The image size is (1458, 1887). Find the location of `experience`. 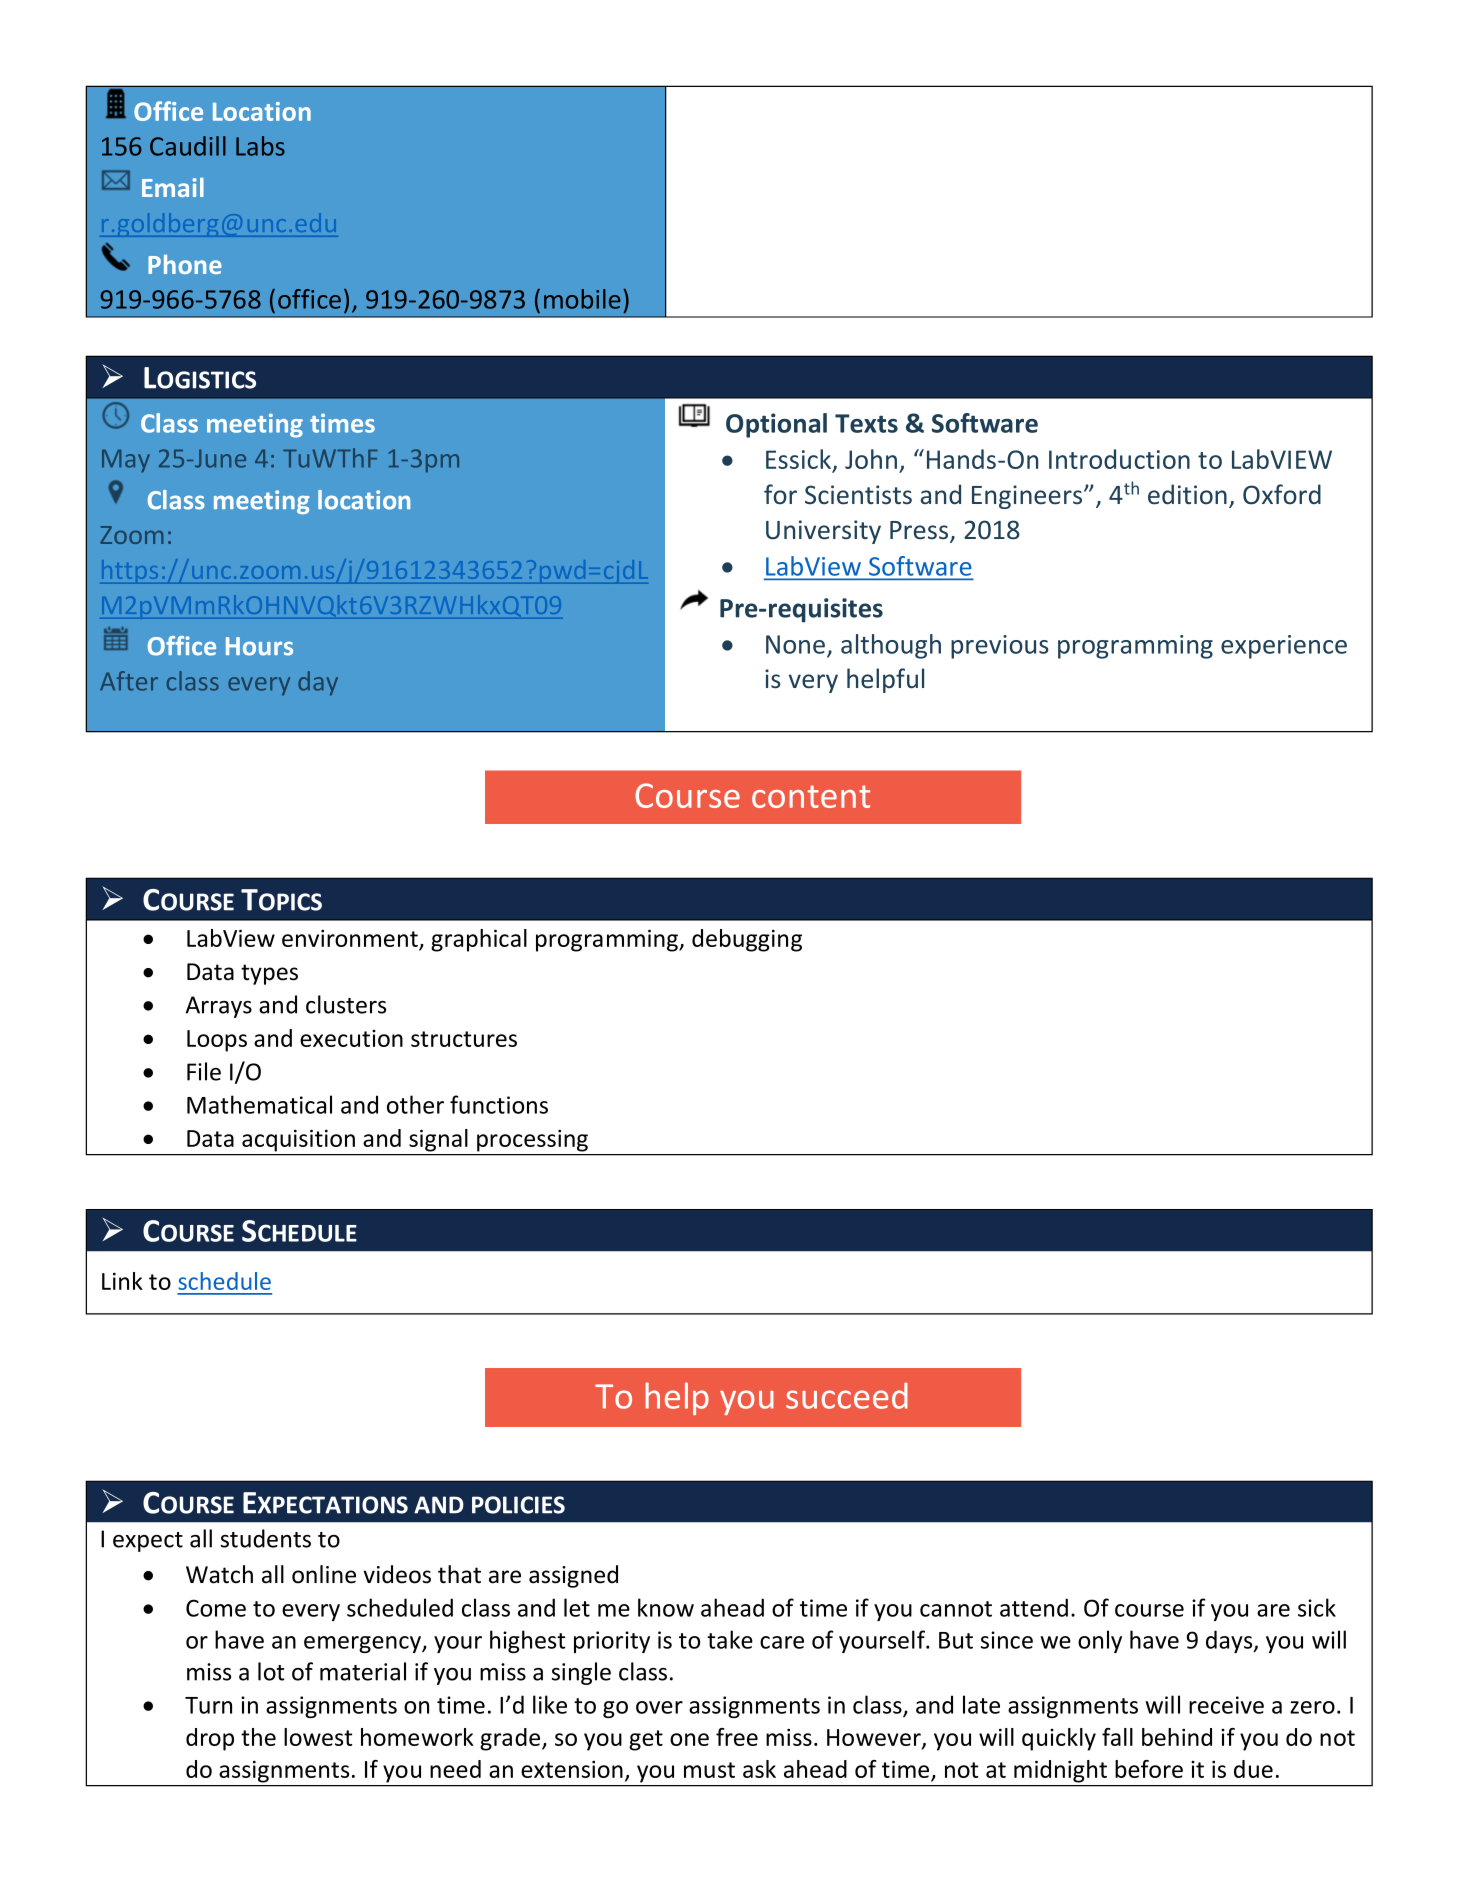

experience is located at coordinates (1284, 647).
